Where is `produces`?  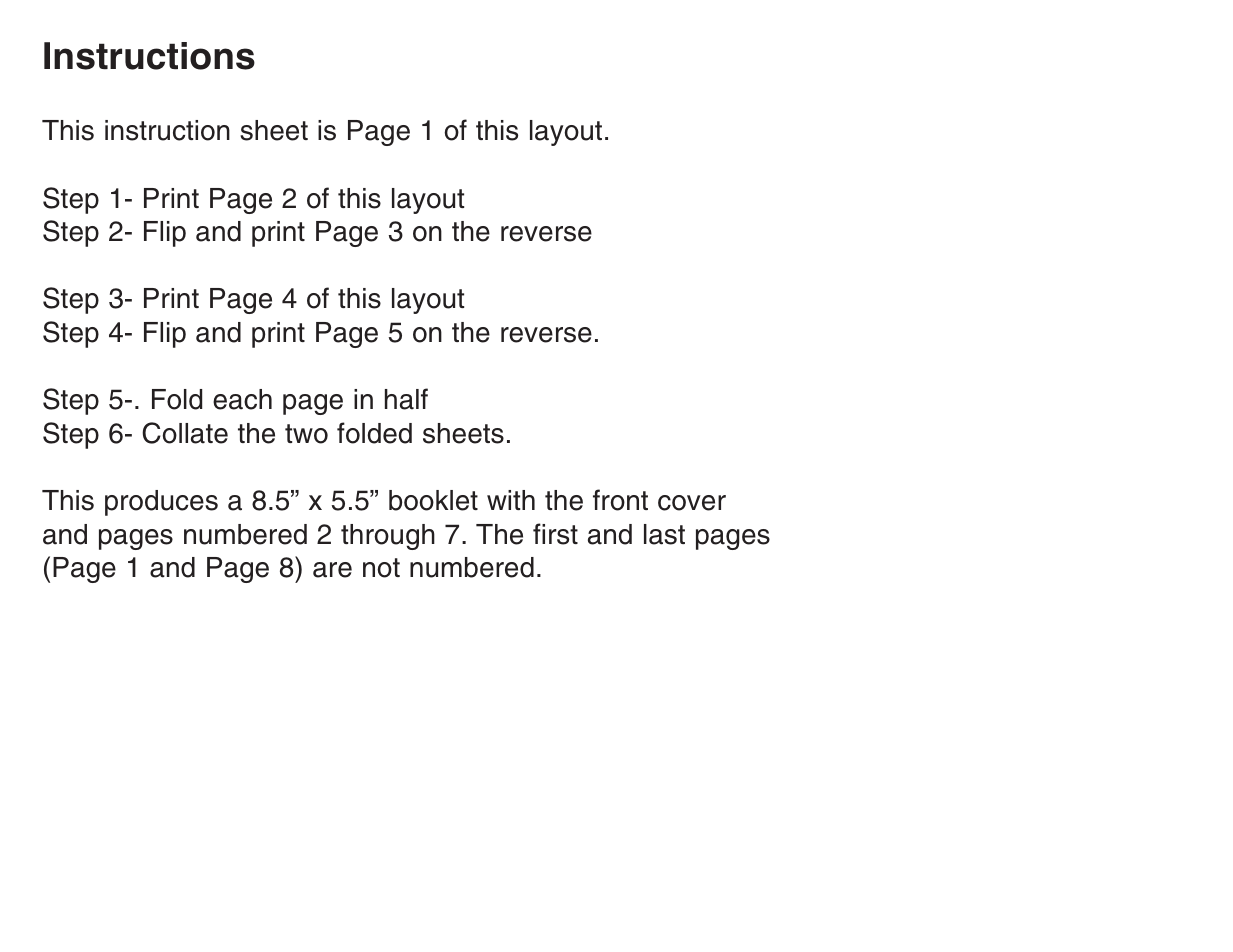 produces is located at coordinates (161, 503).
